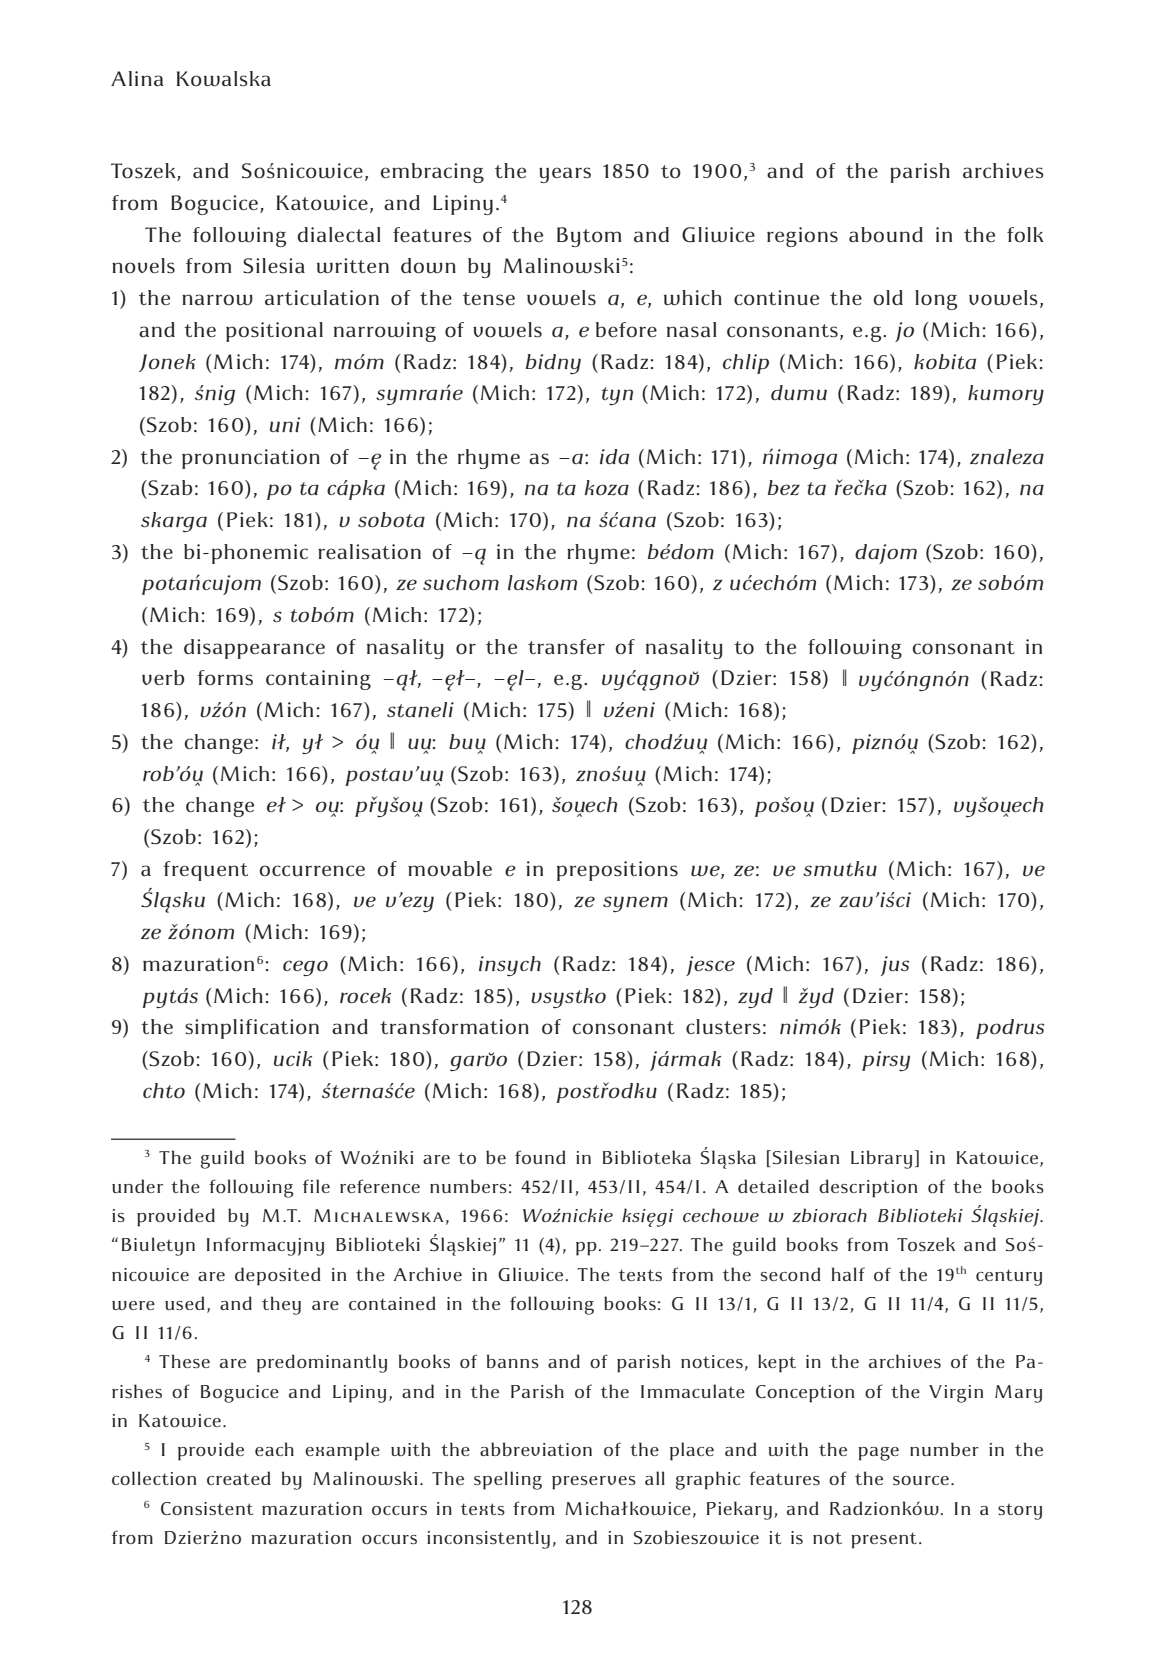 The height and width of the screenshot is (1660, 1161). What do you see at coordinates (454, 1027) in the screenshot?
I see `transformation` at bounding box center [454, 1027].
